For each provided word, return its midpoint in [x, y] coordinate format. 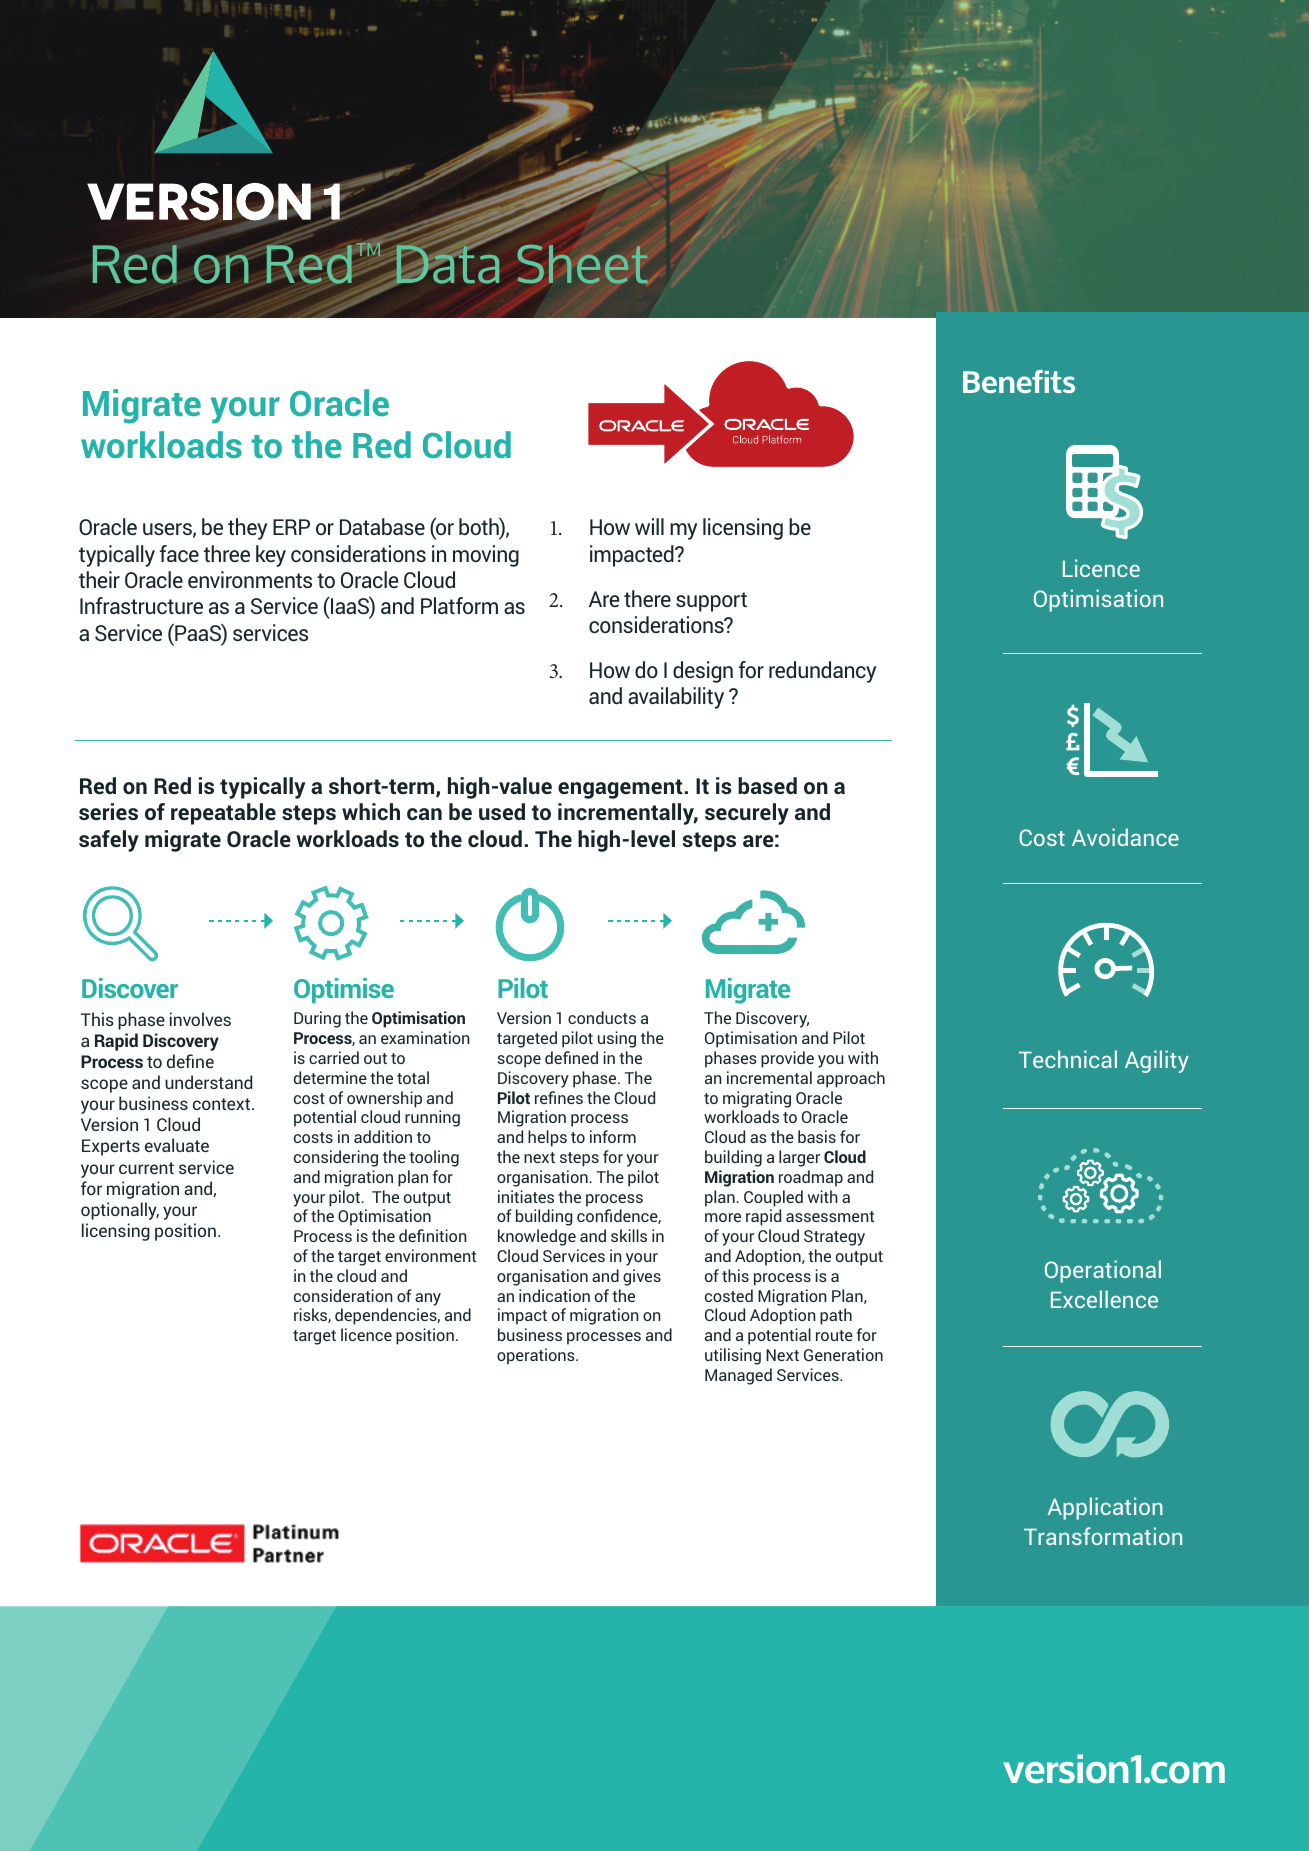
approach [851, 1079]
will [649, 526]
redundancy [822, 672]
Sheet [583, 264]
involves [200, 1019]
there [647, 598]
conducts [602, 1017]
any [428, 1299]
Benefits [1019, 381]
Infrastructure [141, 605]
